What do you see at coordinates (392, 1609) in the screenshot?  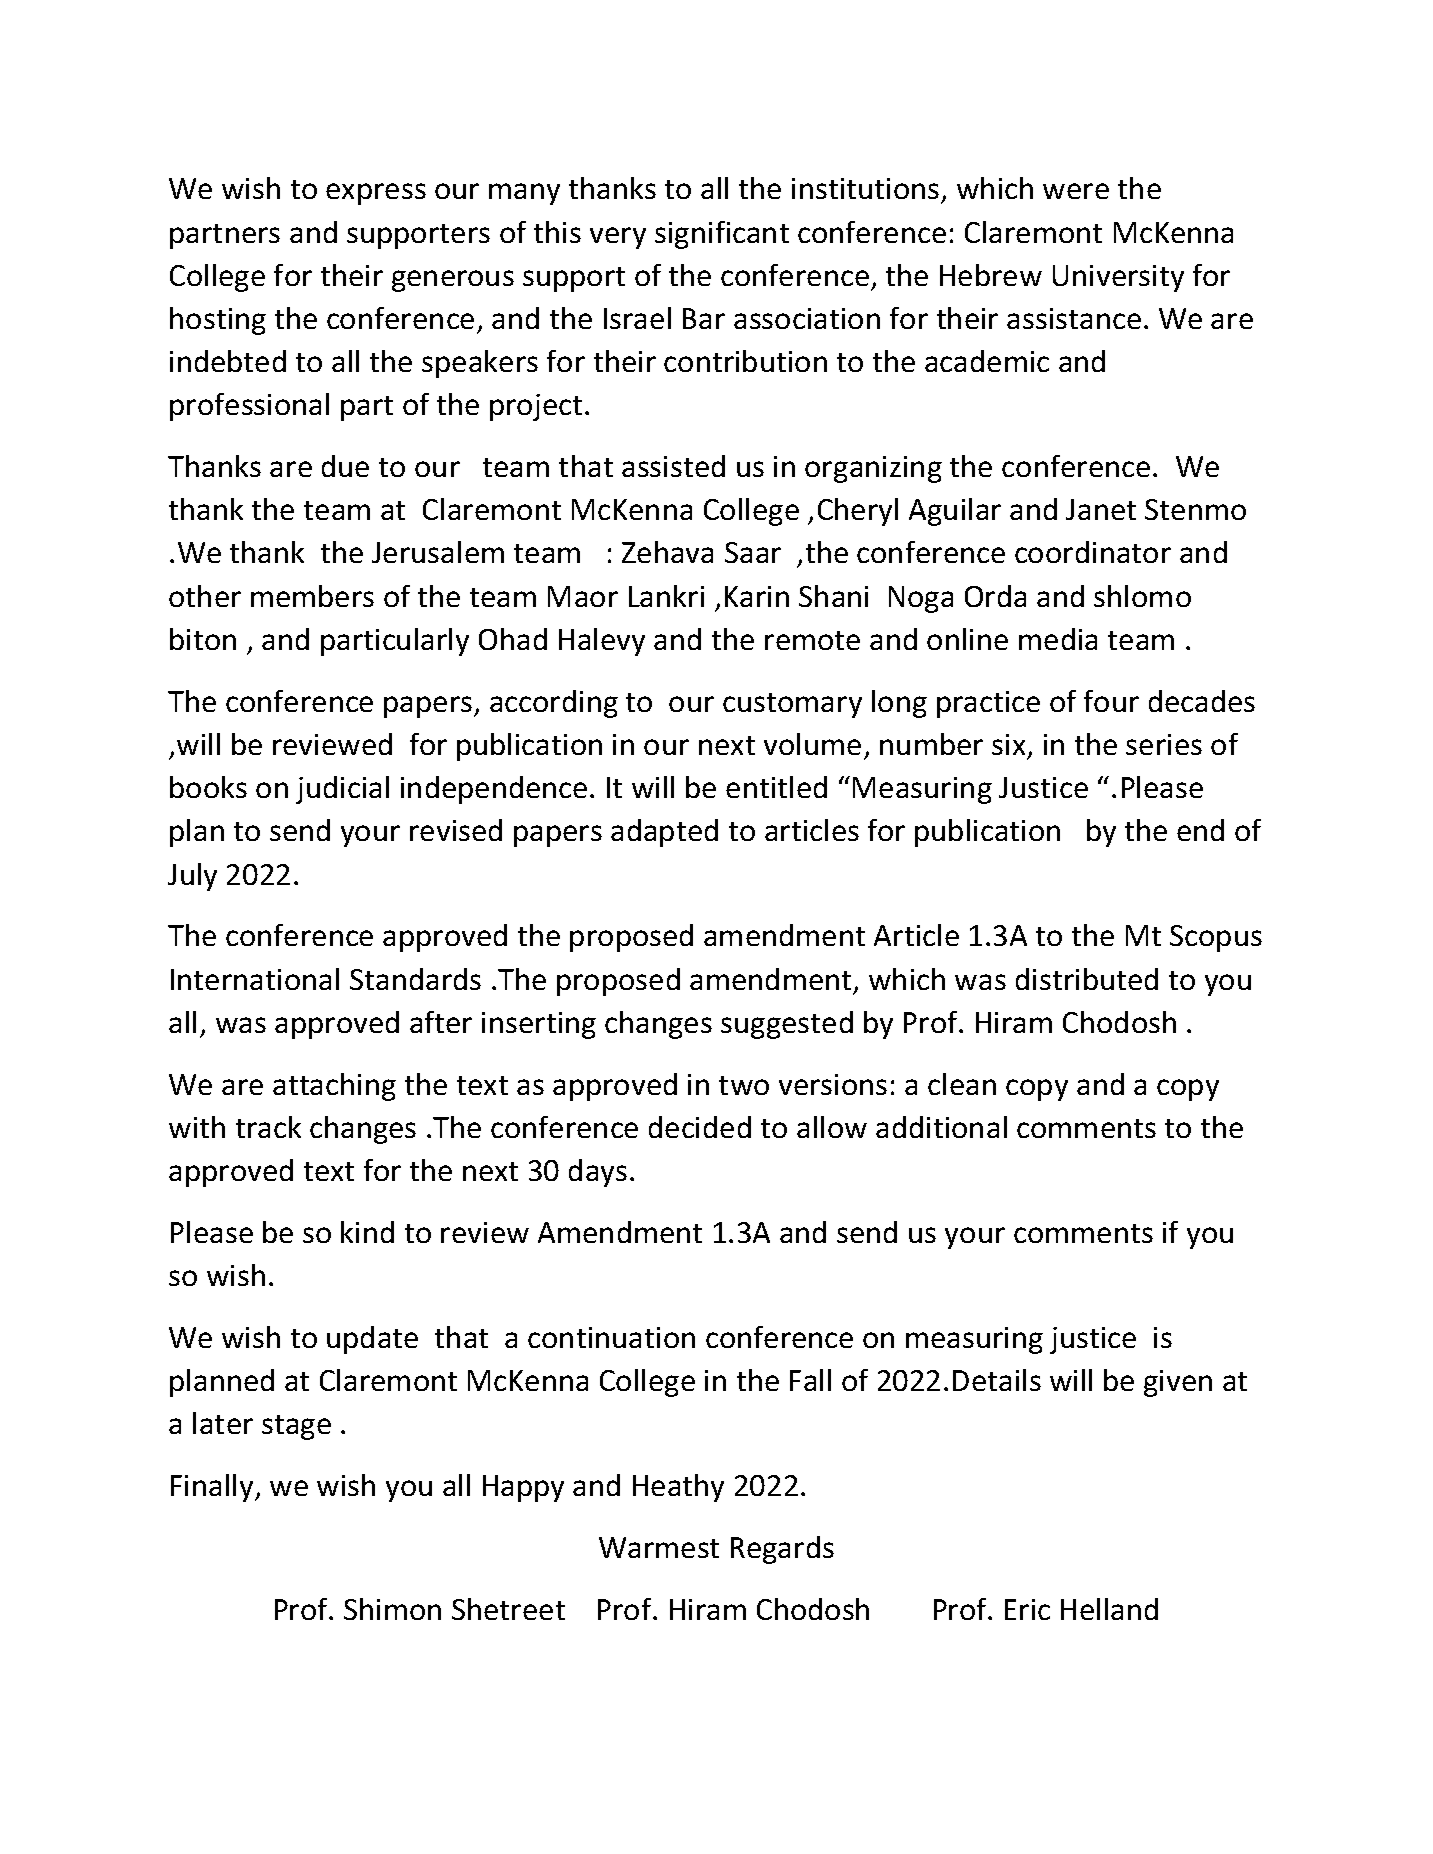 I see `Shimon` at bounding box center [392, 1609].
